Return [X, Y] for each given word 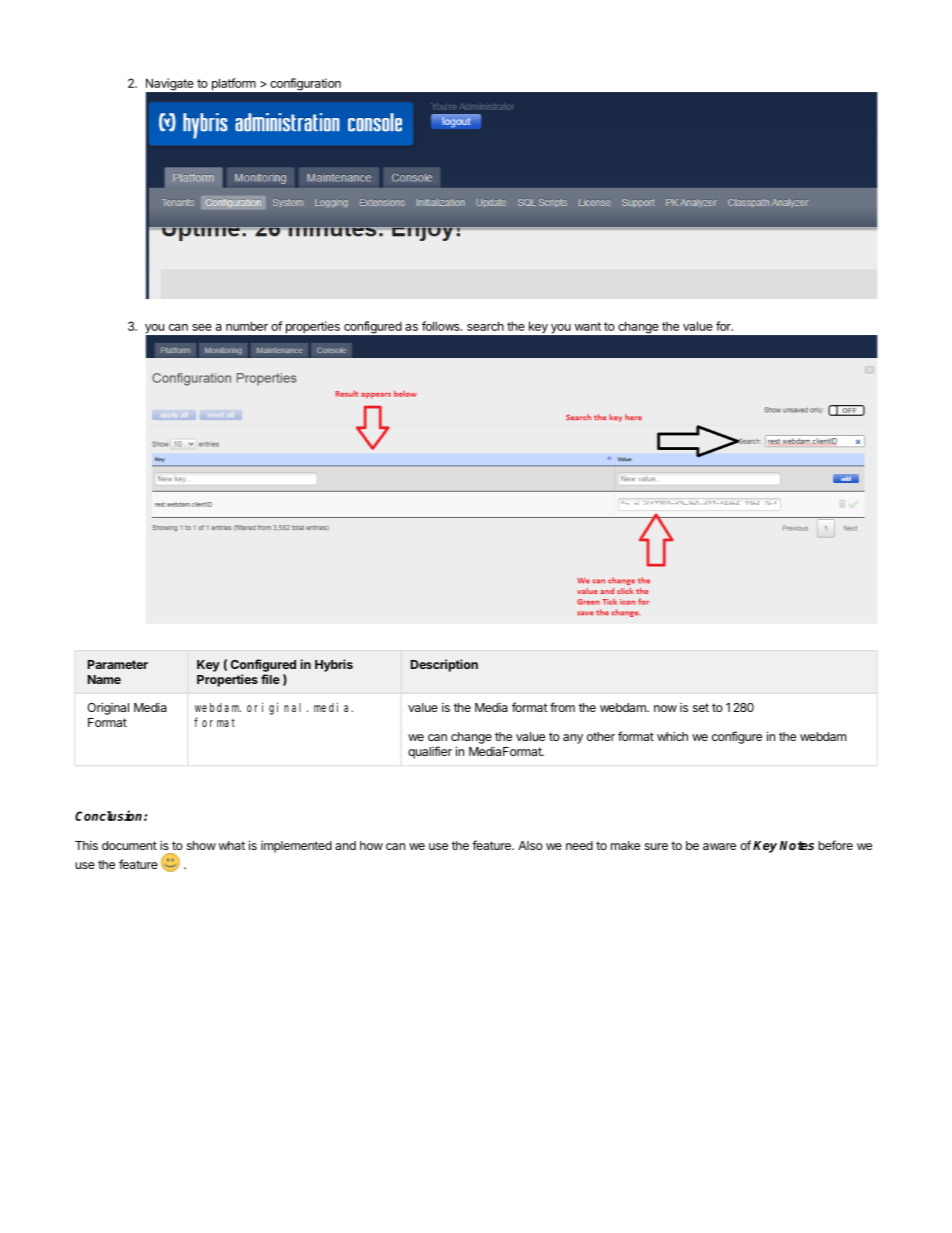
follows [442, 326]
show [201, 845]
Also [530, 845]
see [202, 327]
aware [719, 846]
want [588, 326]
